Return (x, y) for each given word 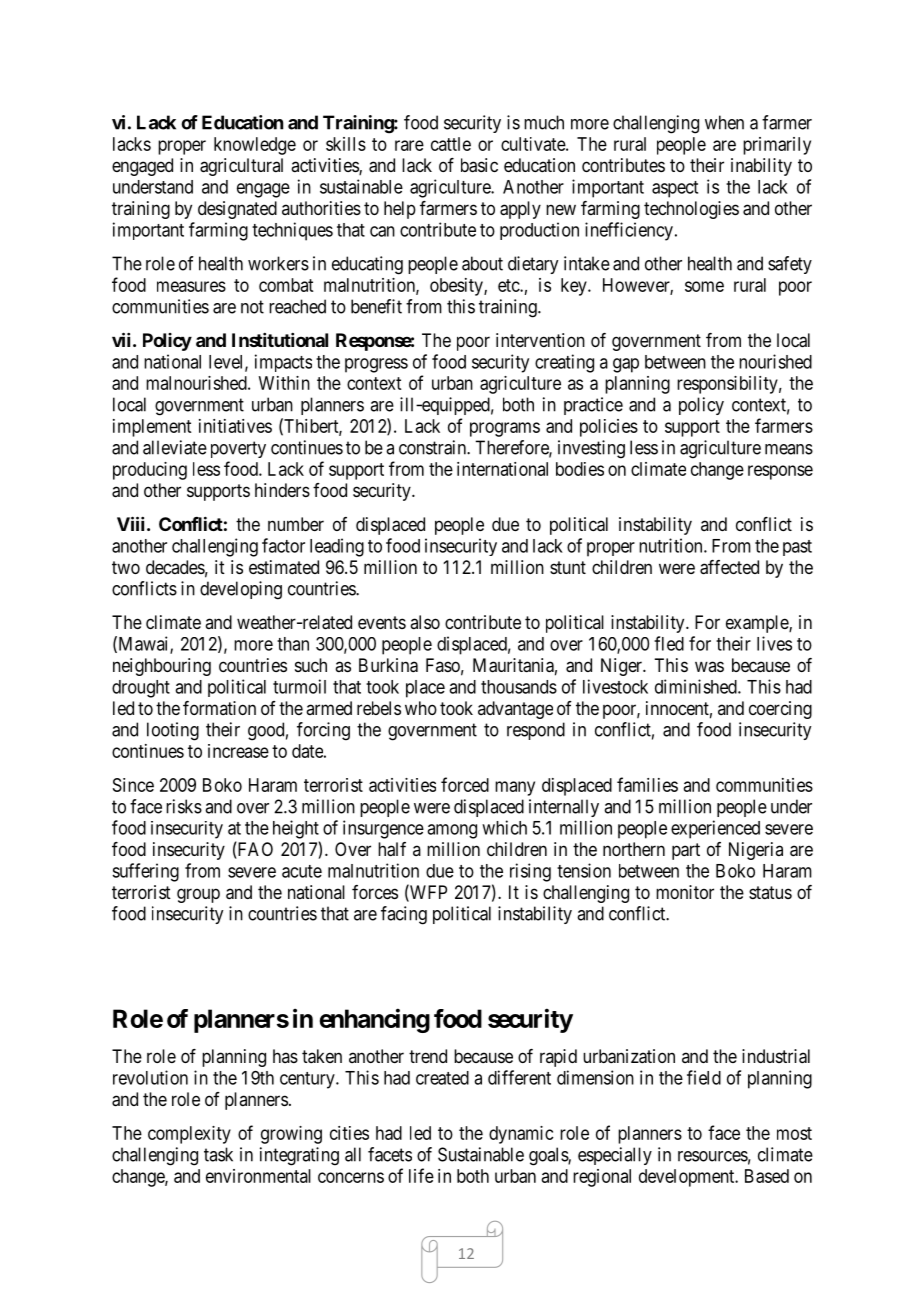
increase (238, 751)
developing (241, 590)
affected (729, 567)
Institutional (280, 340)
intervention (540, 340)
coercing (780, 710)
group (198, 895)
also (425, 622)
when (724, 122)
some (704, 286)
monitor (685, 892)
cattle (451, 144)
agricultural (241, 167)
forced (465, 784)
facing (404, 915)
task (218, 1154)
